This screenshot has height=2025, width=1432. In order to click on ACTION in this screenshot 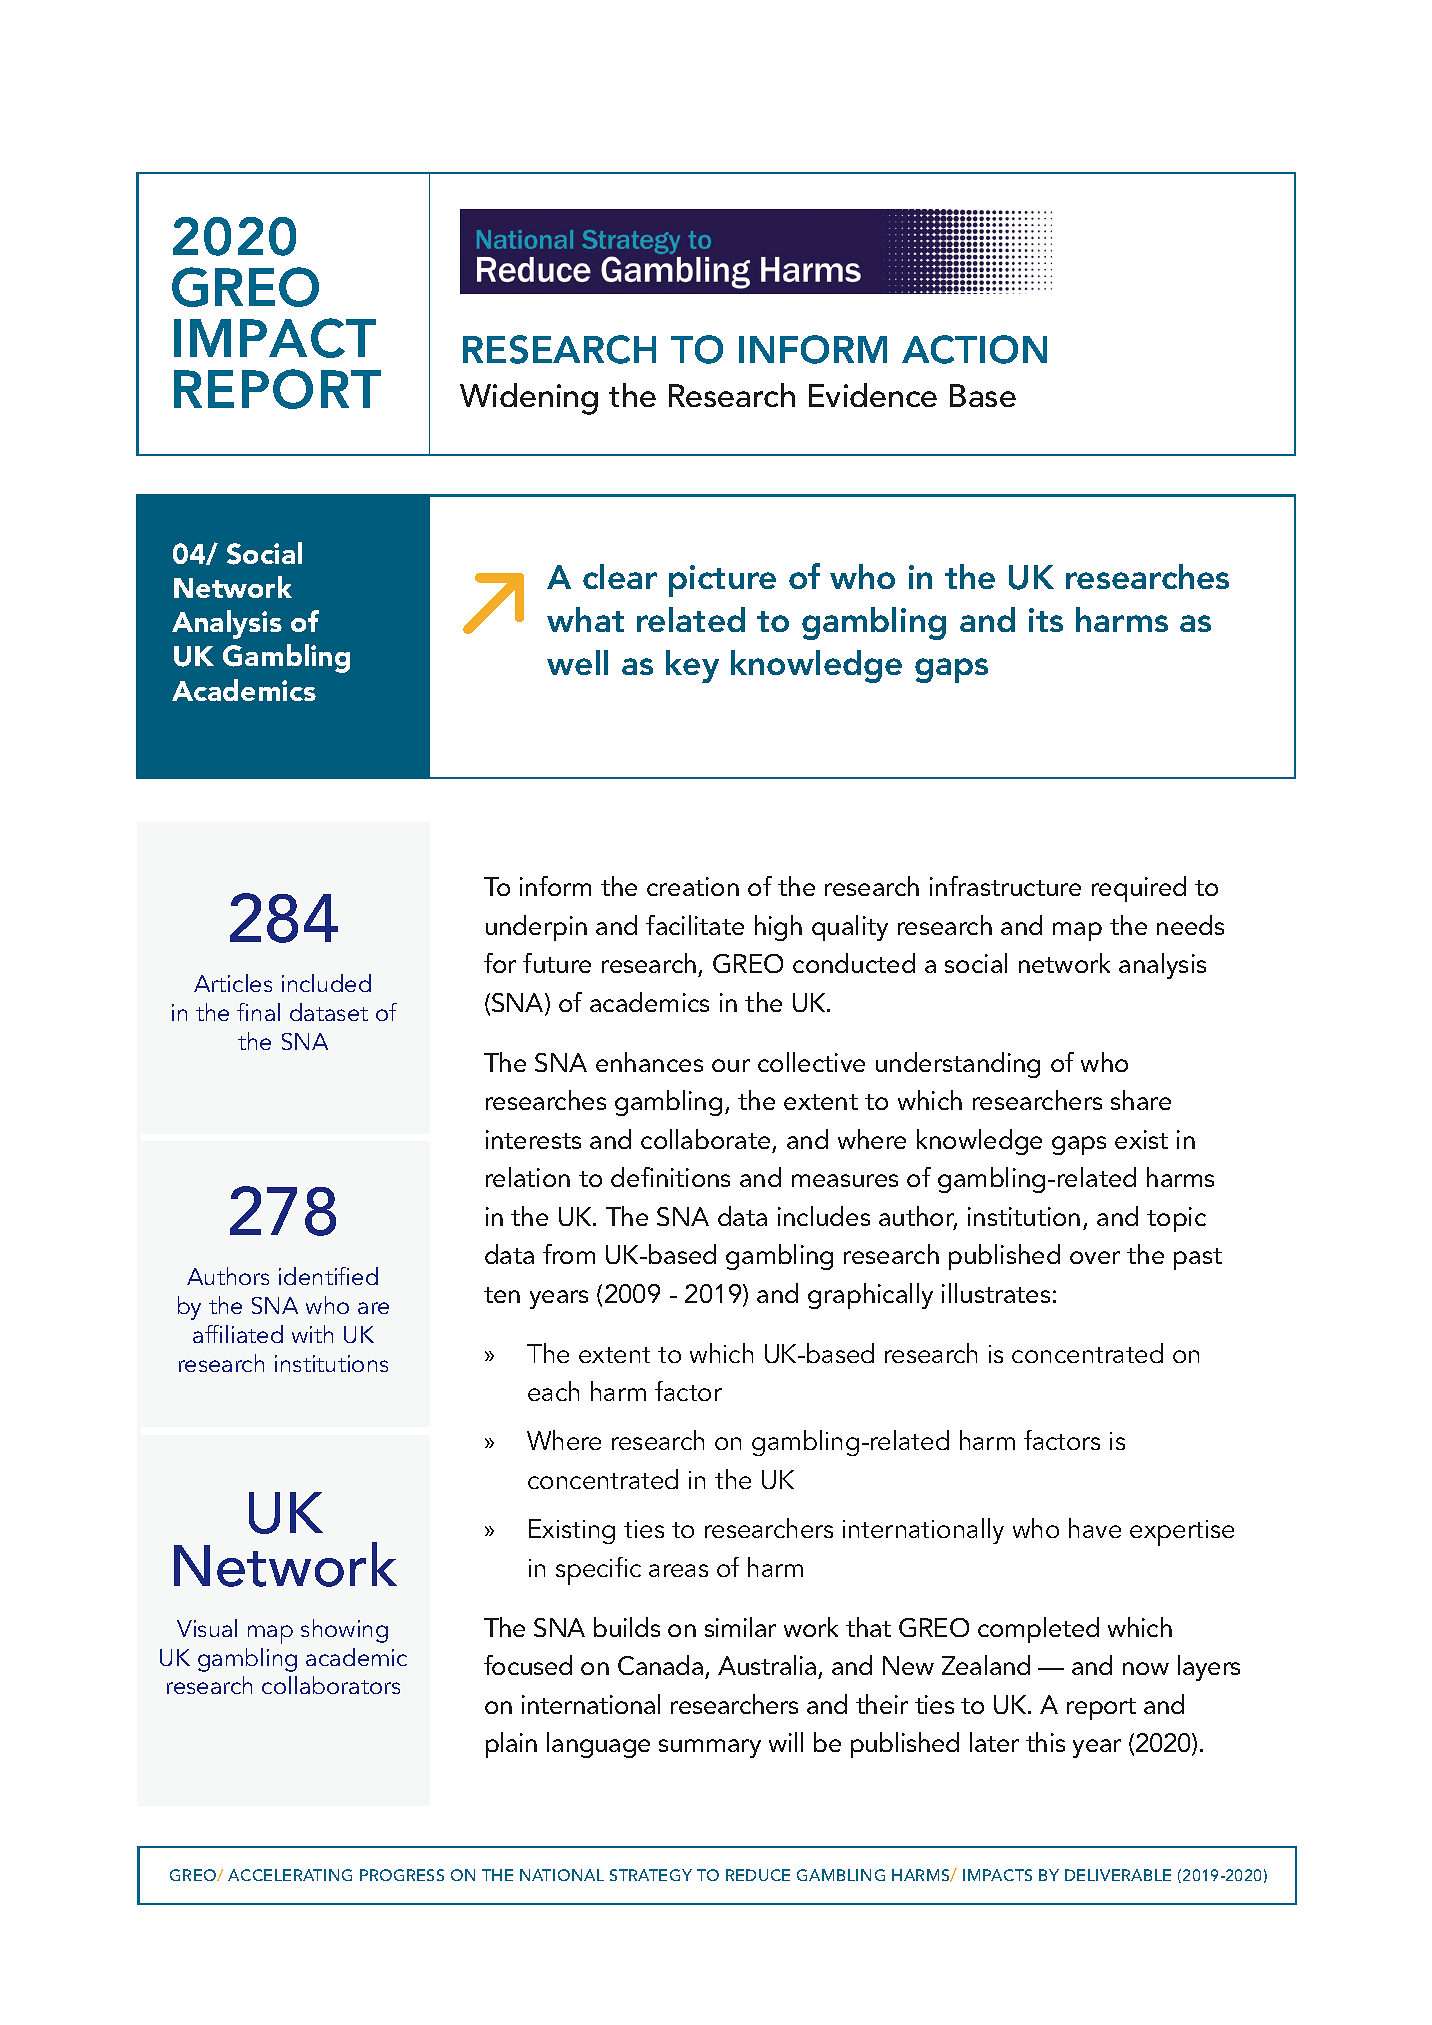, I will do `click(974, 349)`.
